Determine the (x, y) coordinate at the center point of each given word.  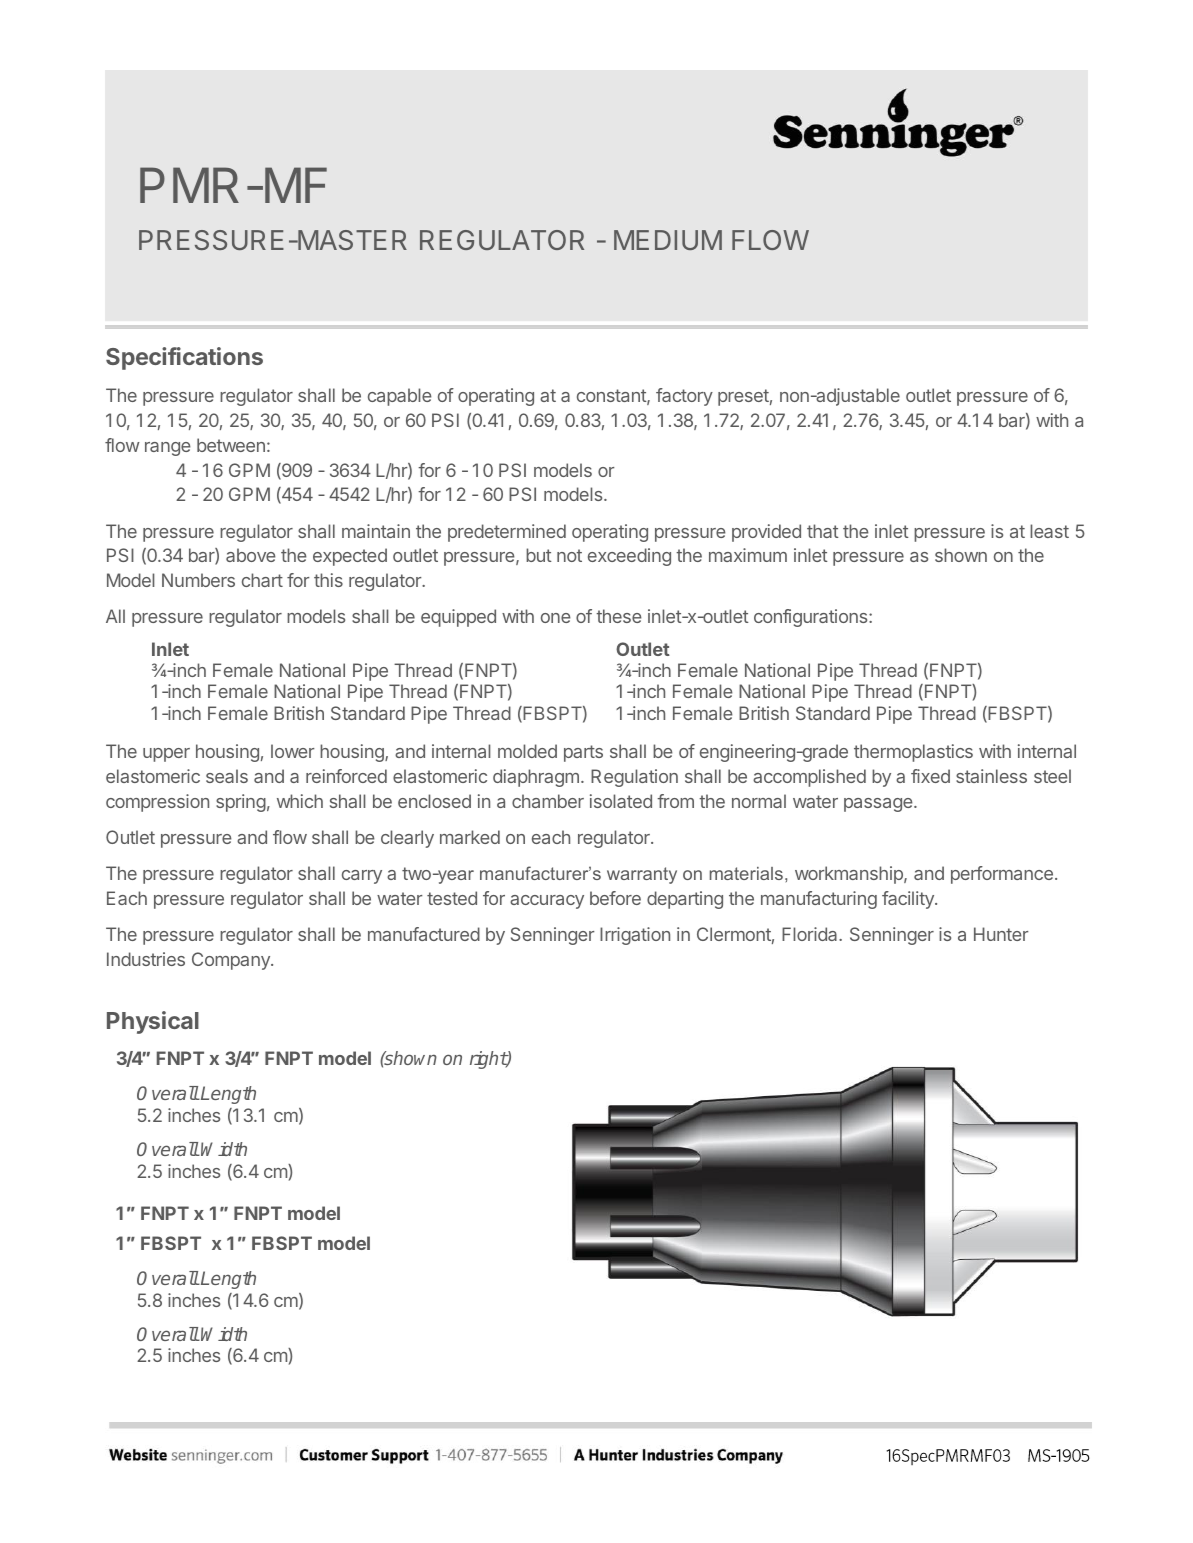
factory (684, 397)
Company (232, 961)
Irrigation (635, 936)
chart (262, 580)
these (619, 616)
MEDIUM (668, 240)
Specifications (184, 358)
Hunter (1001, 934)
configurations (812, 618)
